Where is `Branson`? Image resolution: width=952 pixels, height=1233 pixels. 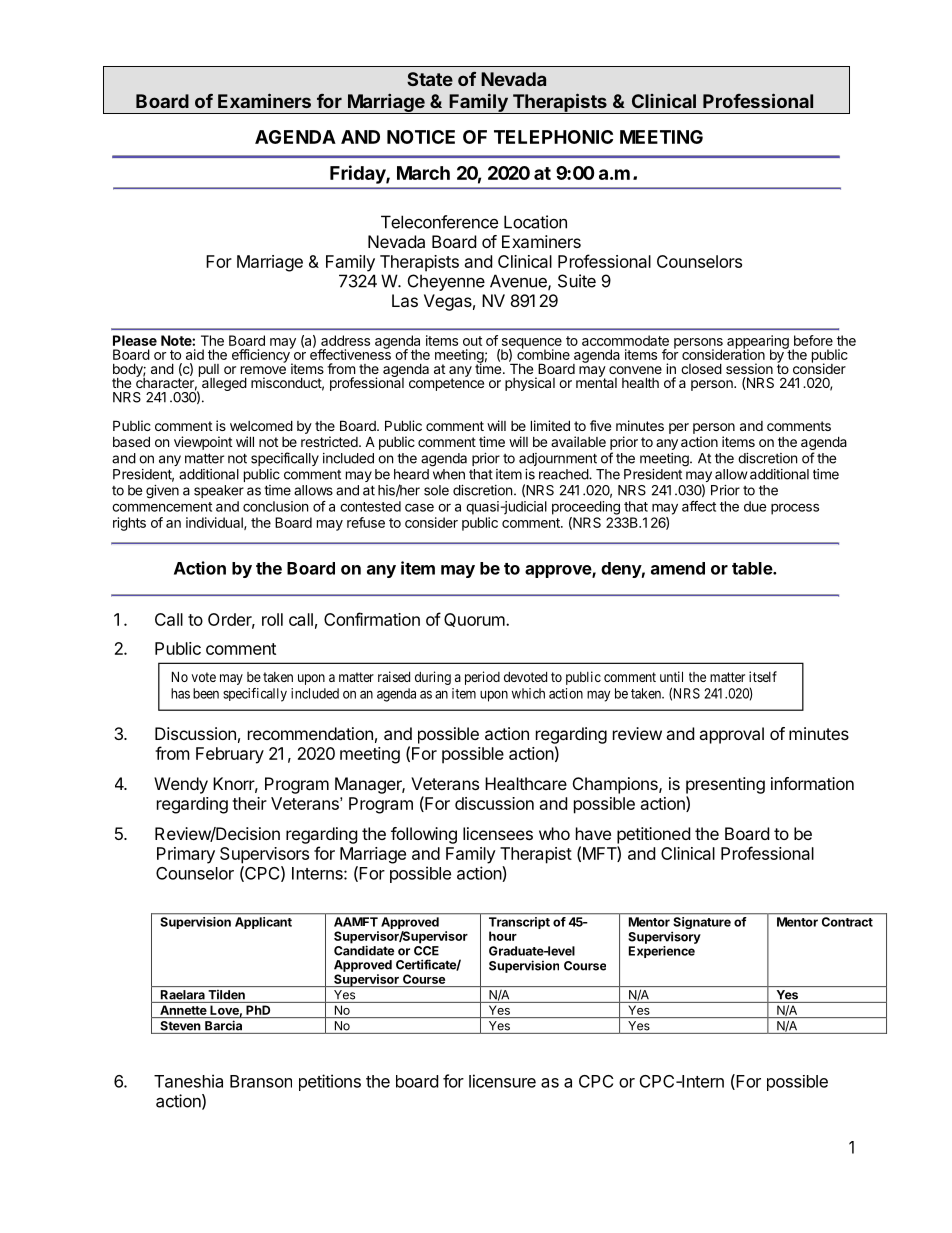
Branson is located at coordinates (261, 1081).
